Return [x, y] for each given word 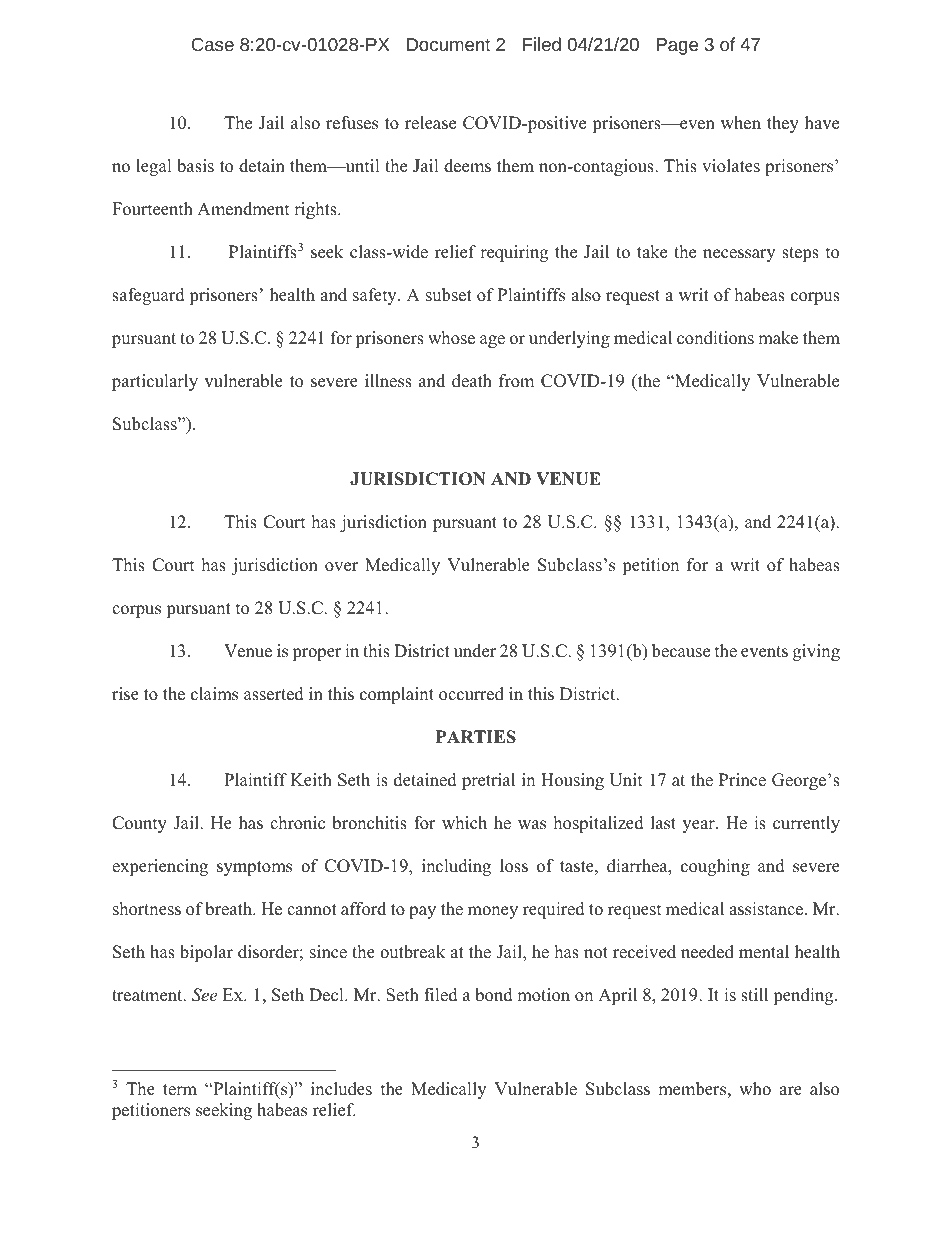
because [681, 651]
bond [494, 995]
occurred [471, 694]
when [741, 123]
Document [449, 44]
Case [212, 44]
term [180, 1090]
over [341, 567]
